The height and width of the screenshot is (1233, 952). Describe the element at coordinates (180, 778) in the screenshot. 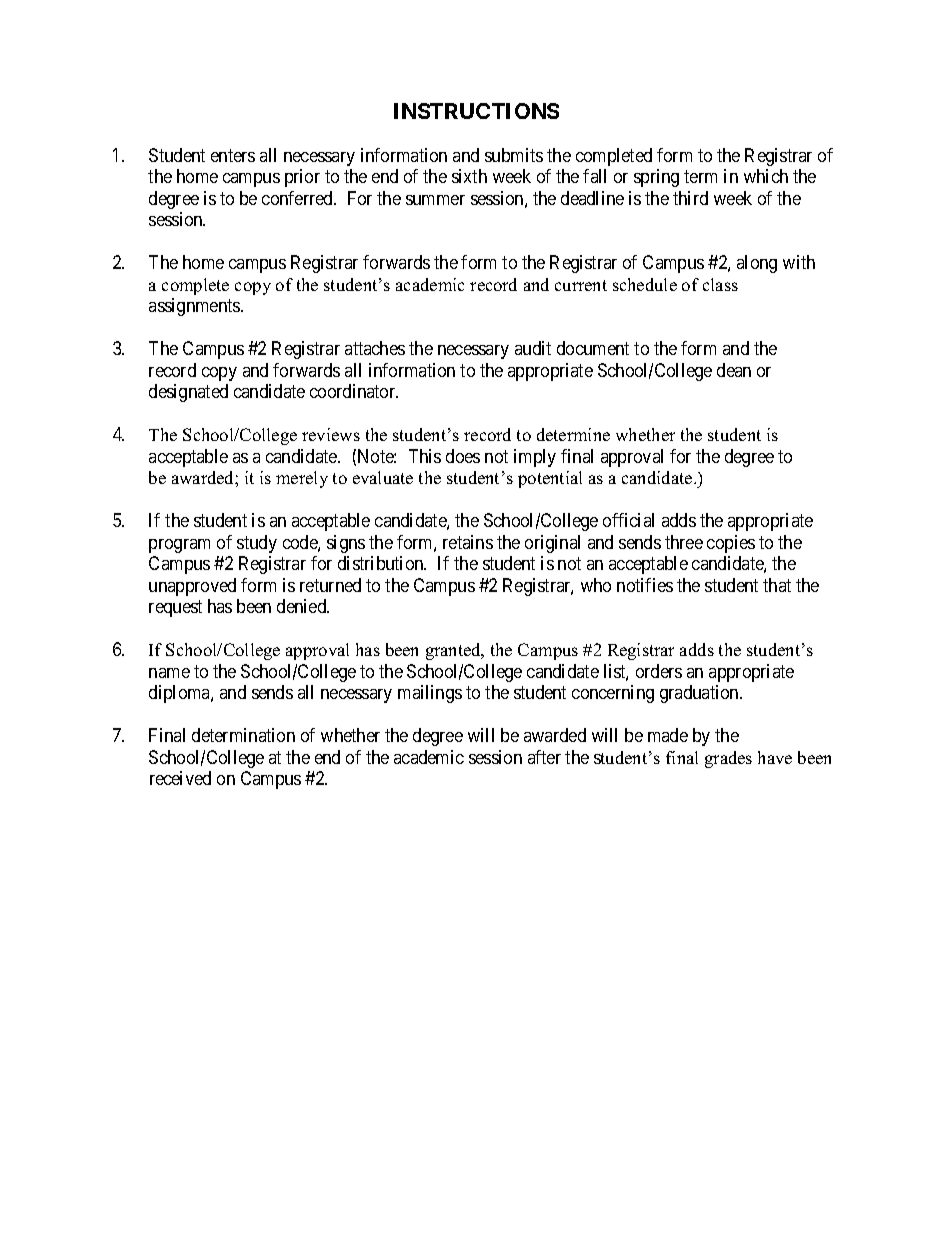

I see `received` at that location.
